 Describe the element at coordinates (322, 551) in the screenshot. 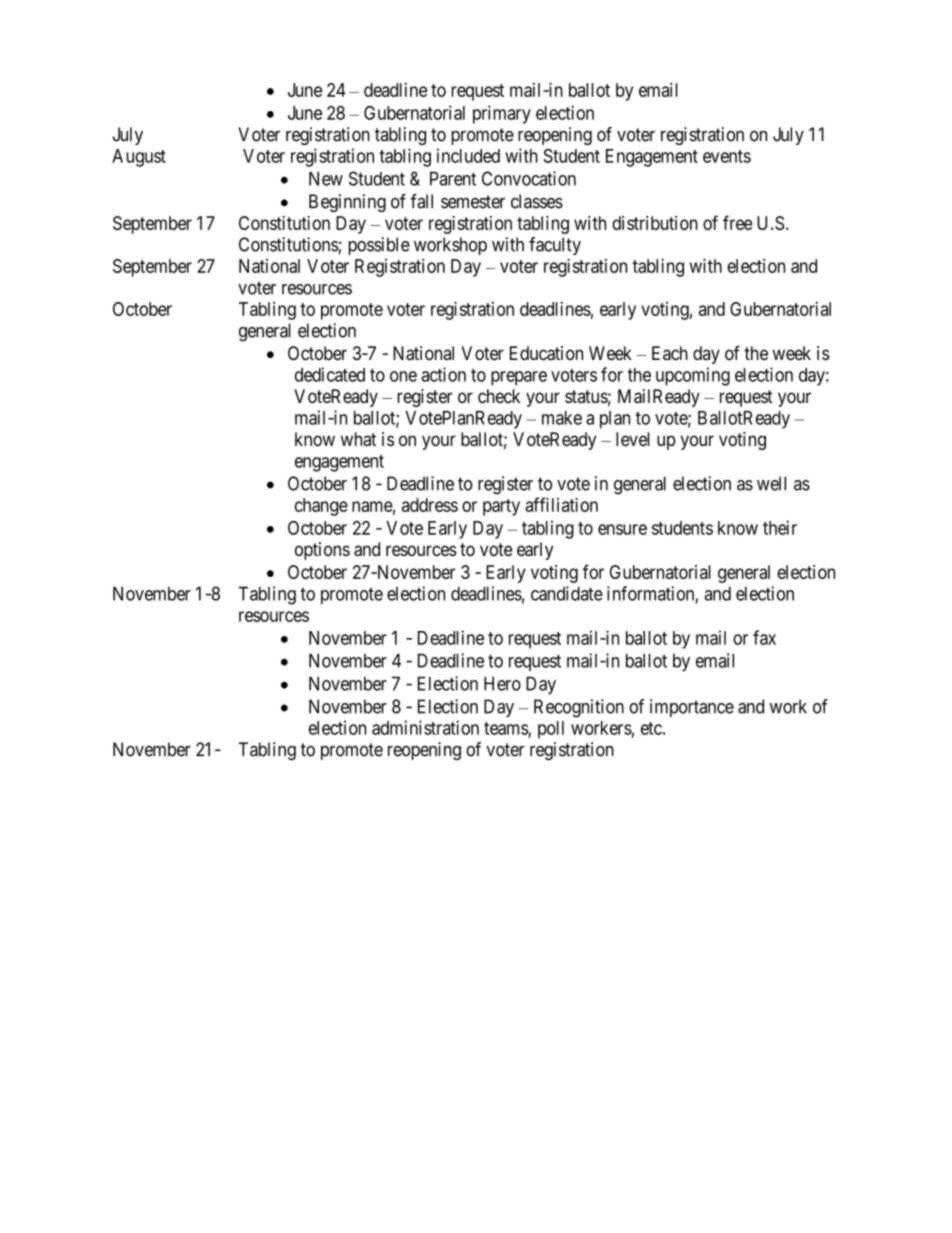

I see `options` at that location.
